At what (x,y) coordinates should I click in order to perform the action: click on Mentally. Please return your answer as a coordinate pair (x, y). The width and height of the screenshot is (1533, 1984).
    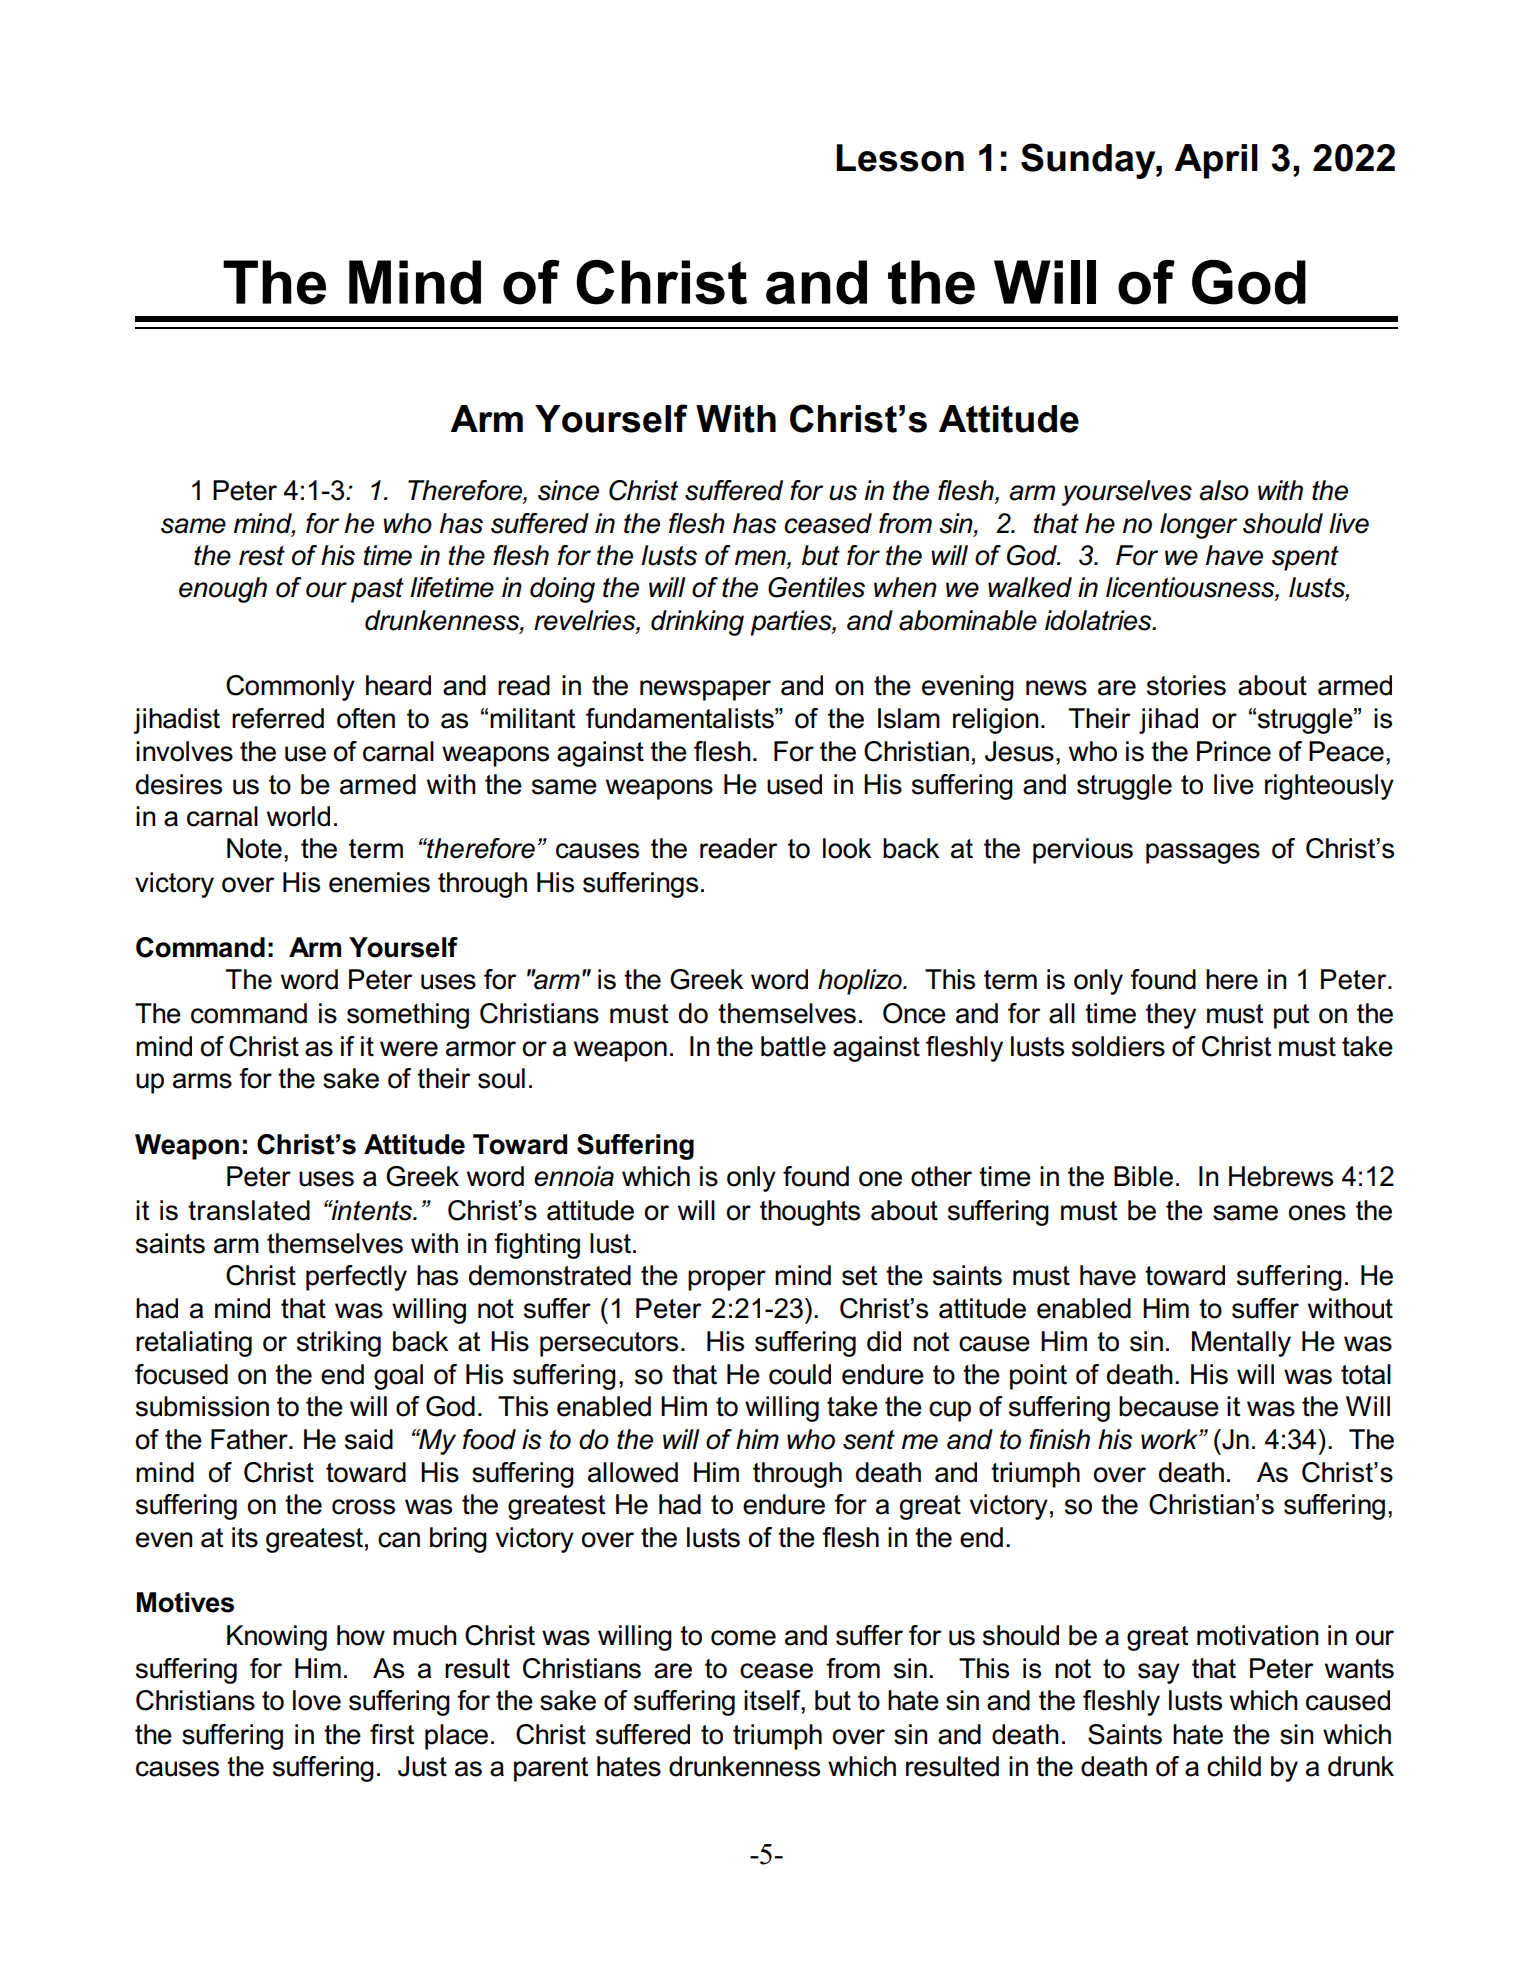
    Looking at the image, I should click on (1241, 1344).
